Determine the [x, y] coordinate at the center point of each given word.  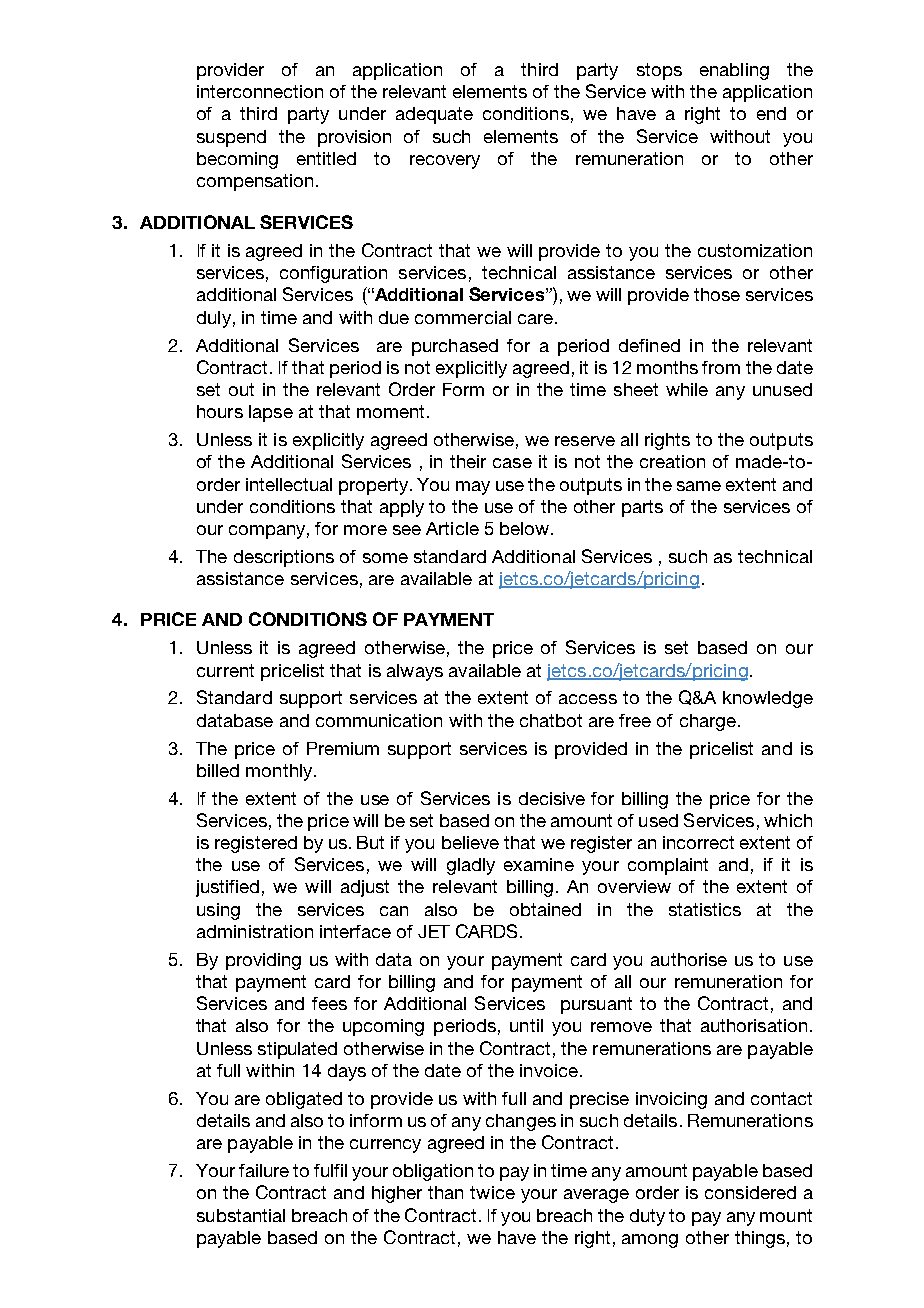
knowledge [768, 699]
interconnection [260, 91]
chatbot [551, 720]
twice [492, 1192]
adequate [434, 115]
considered [750, 1192]
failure [264, 1170]
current [225, 670]
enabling [734, 71]
